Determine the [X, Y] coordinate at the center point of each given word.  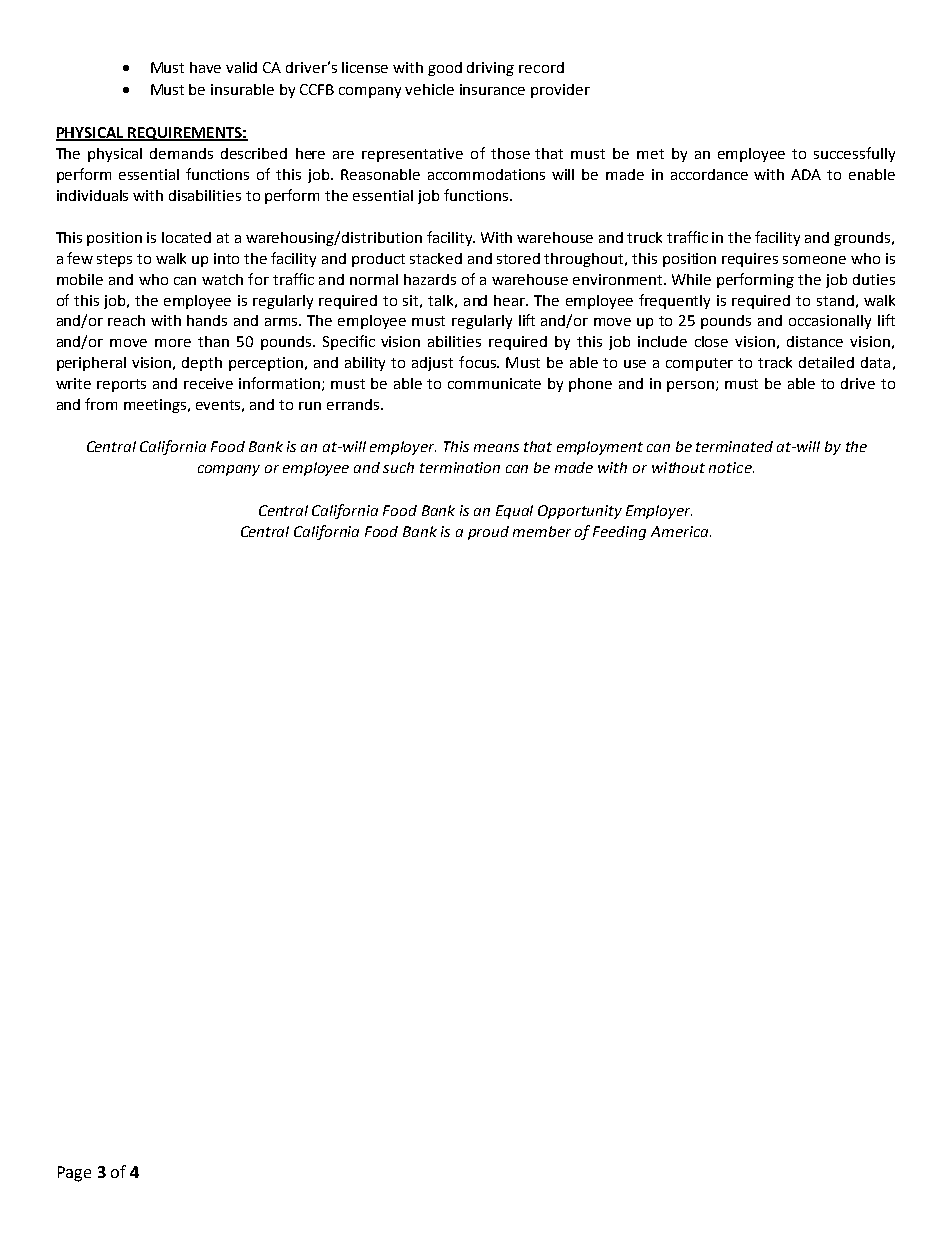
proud [488, 533]
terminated [734, 446]
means [496, 448]
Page [74, 1174]
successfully [854, 154]
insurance [492, 89]
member [542, 531]
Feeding [619, 533]
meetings [157, 406]
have [205, 67]
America [681, 531]
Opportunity [580, 512]
